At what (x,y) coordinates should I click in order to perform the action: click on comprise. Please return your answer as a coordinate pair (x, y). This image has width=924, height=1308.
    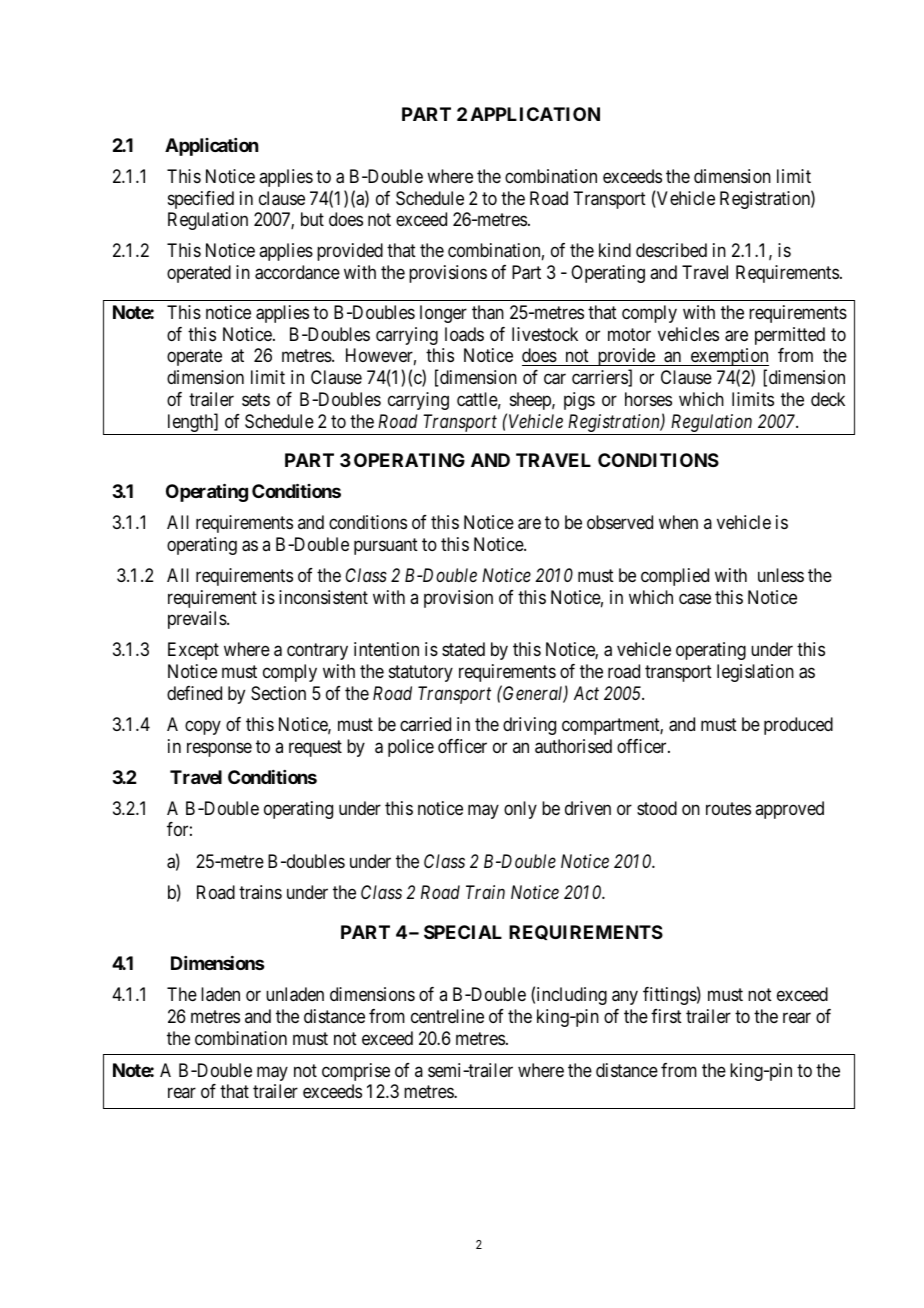
    Looking at the image, I should click on (356, 1072).
